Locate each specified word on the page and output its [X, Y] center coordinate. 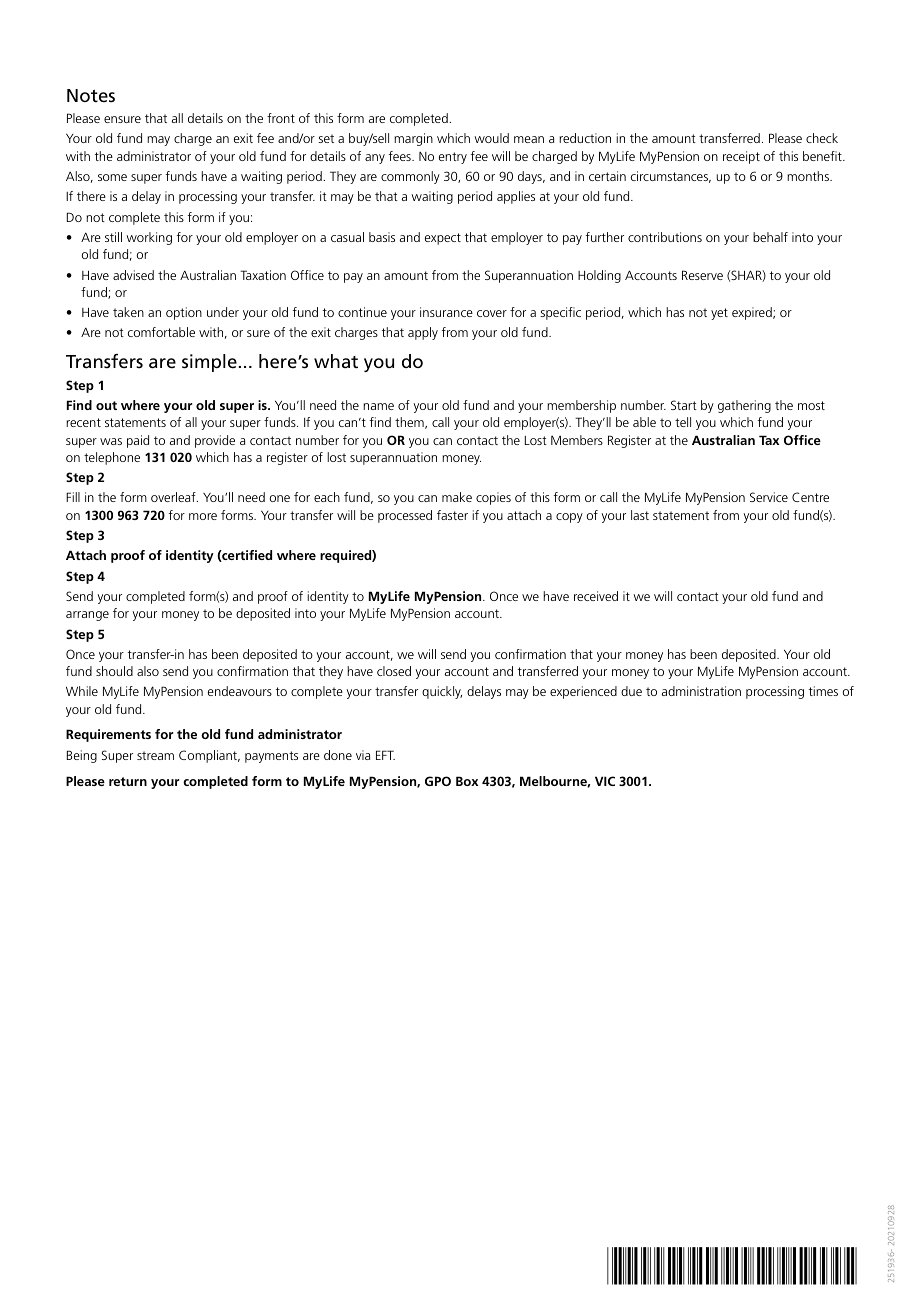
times [823, 691]
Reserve [702, 275]
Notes [91, 96]
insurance [446, 312]
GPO [438, 781]
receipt [741, 157]
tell [683, 422]
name [378, 406]
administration [701, 691]
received [596, 596]
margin [413, 139]
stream [155, 755]
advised [133, 275]
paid [138, 441]
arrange [87, 616]
